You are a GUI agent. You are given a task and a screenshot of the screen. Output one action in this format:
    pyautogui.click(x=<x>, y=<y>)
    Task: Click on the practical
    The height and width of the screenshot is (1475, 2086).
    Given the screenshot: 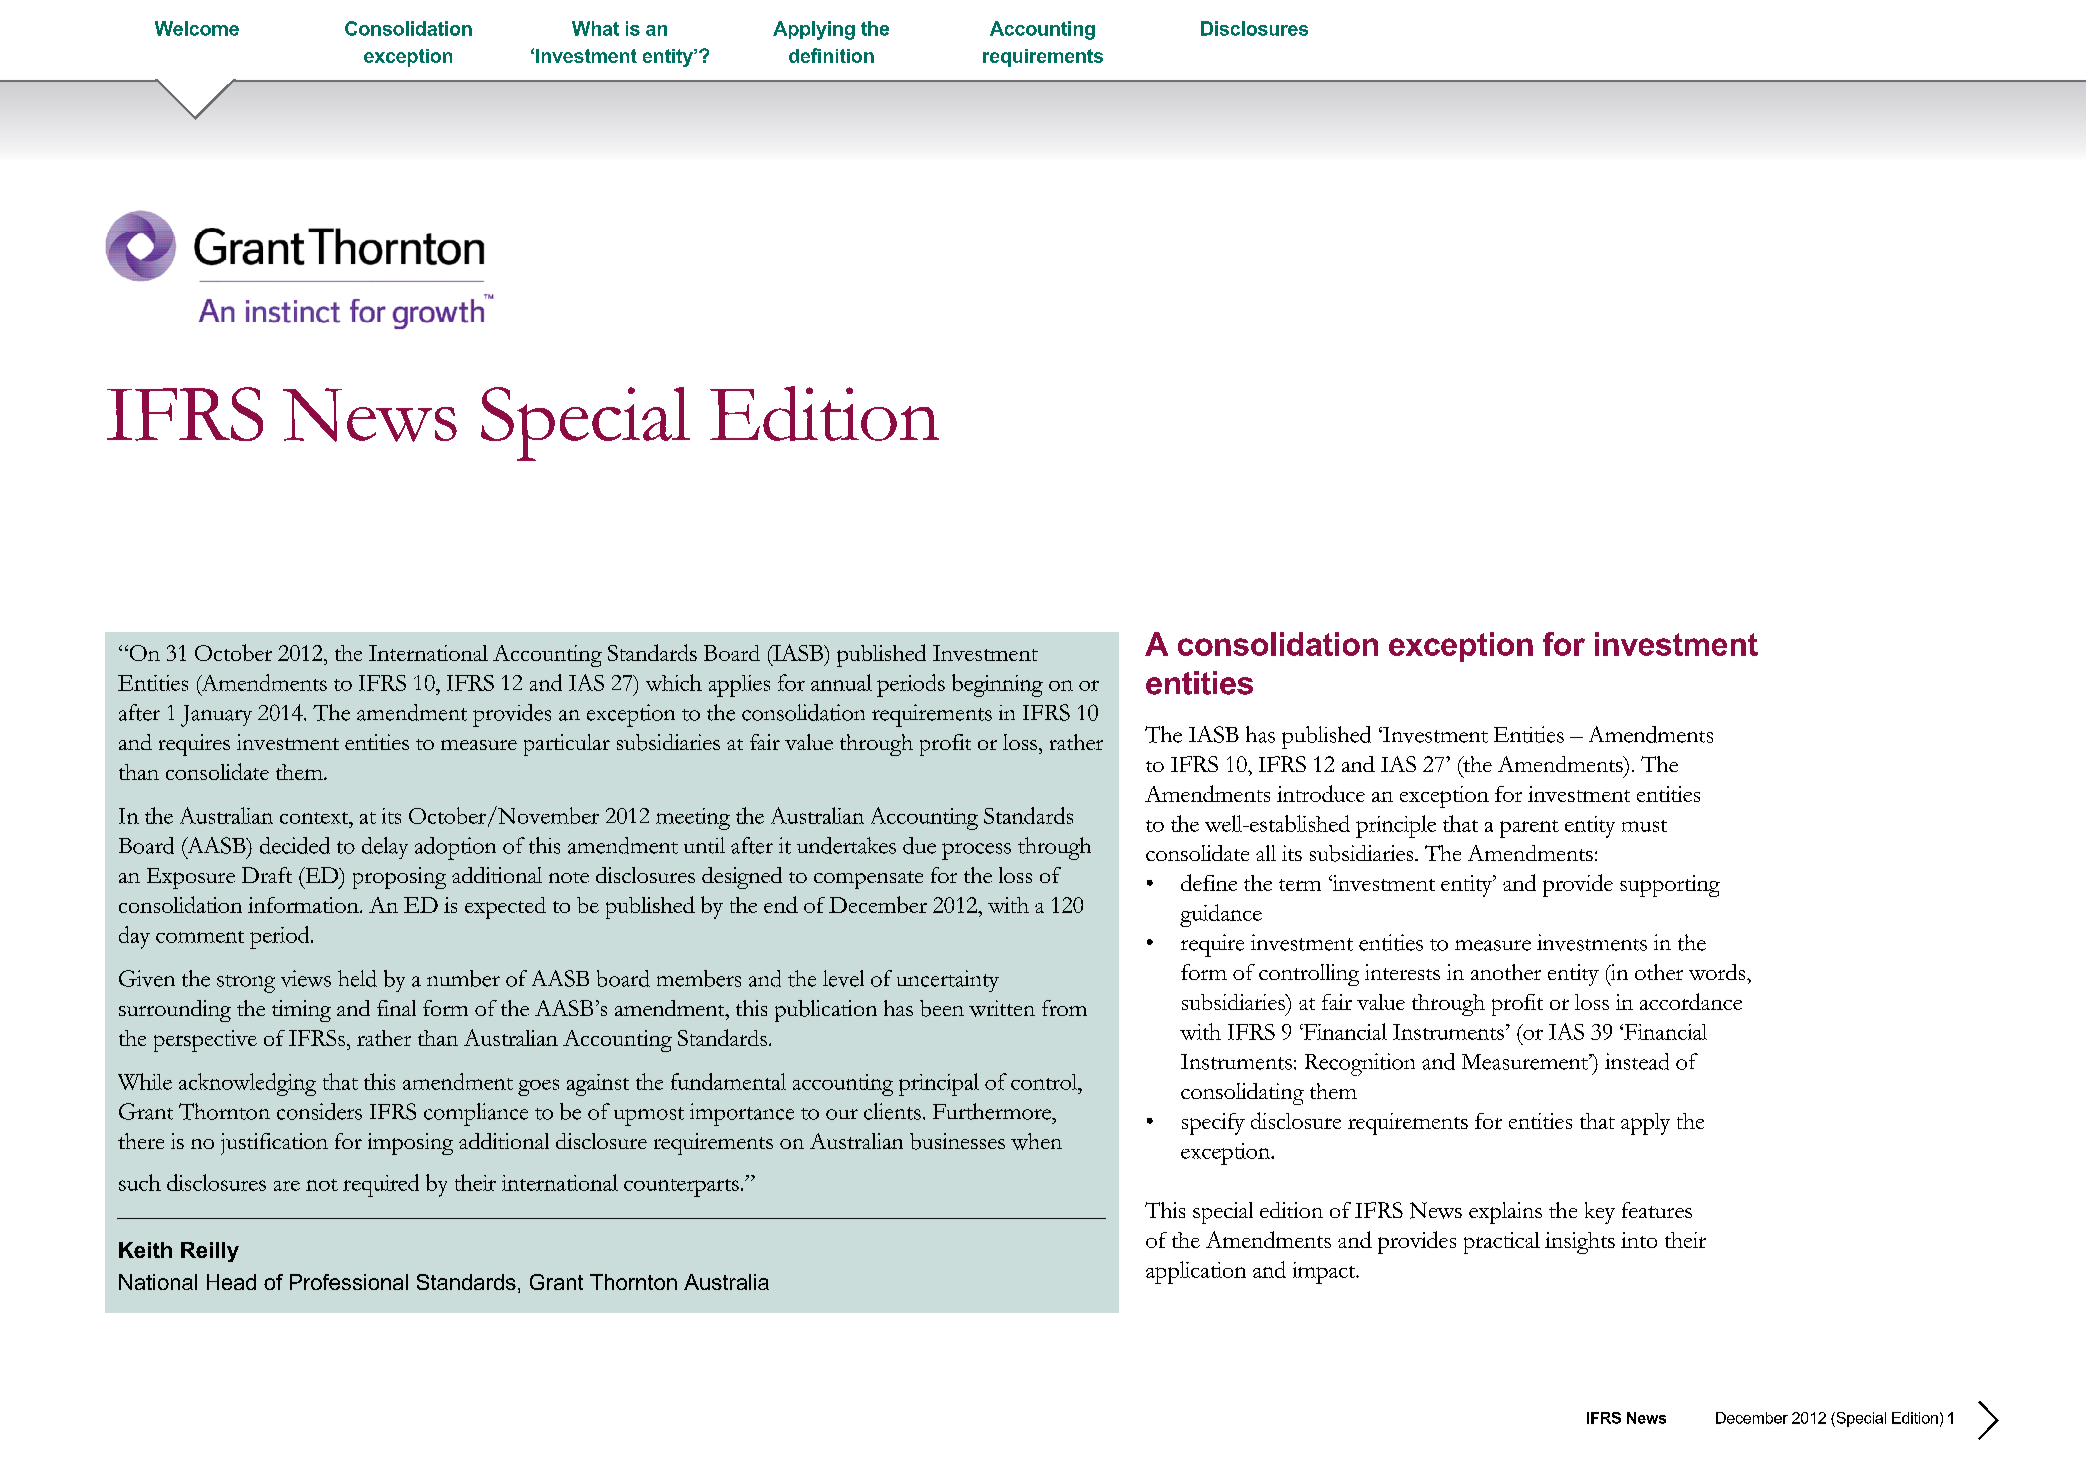 What is the action you would take?
    pyautogui.click(x=1502, y=1243)
